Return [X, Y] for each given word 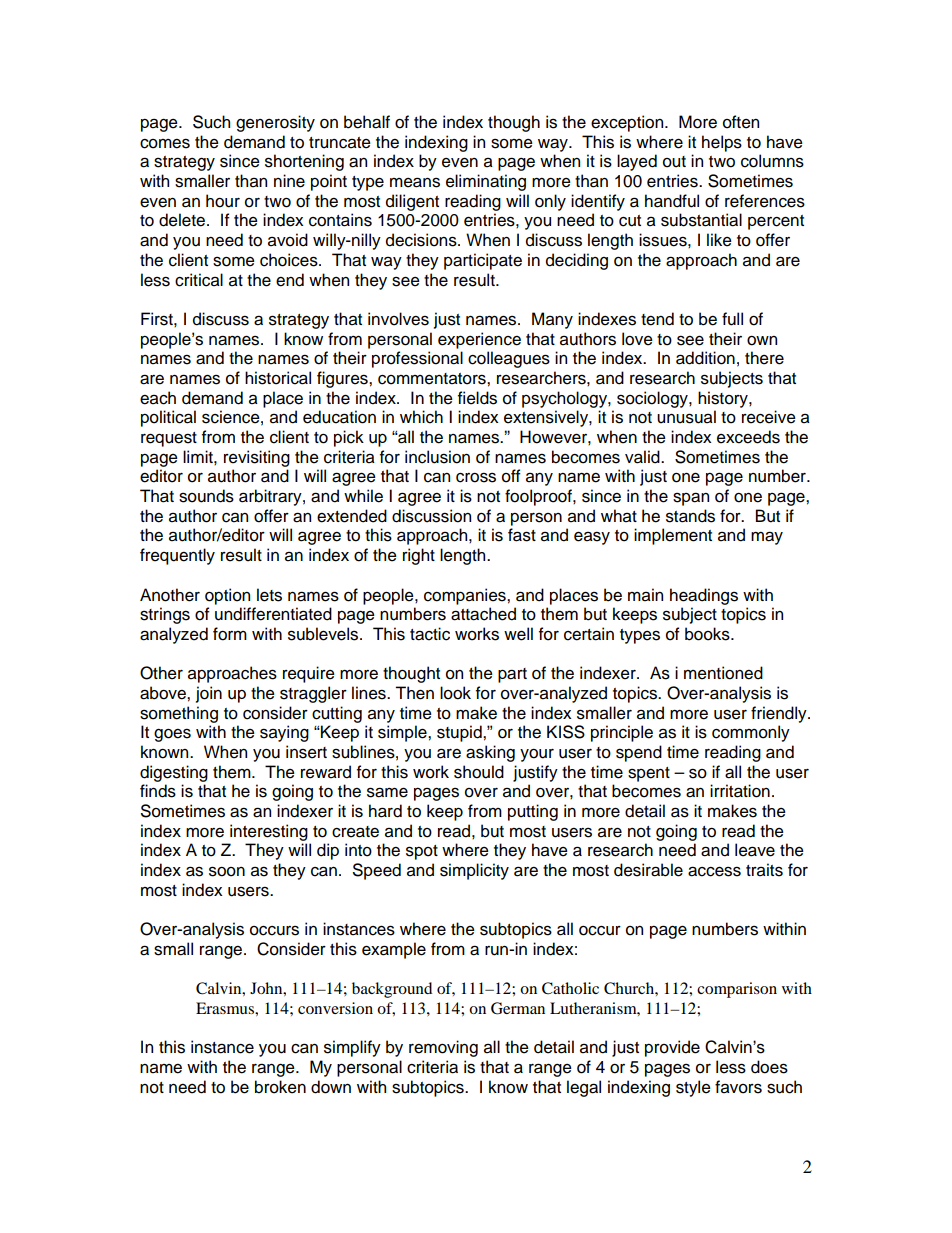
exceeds [748, 437]
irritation [740, 791]
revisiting [257, 458]
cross [476, 477]
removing [443, 1048]
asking [490, 753]
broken [280, 1087]
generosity [275, 123]
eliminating [486, 182]
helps [722, 143]
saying [284, 733]
